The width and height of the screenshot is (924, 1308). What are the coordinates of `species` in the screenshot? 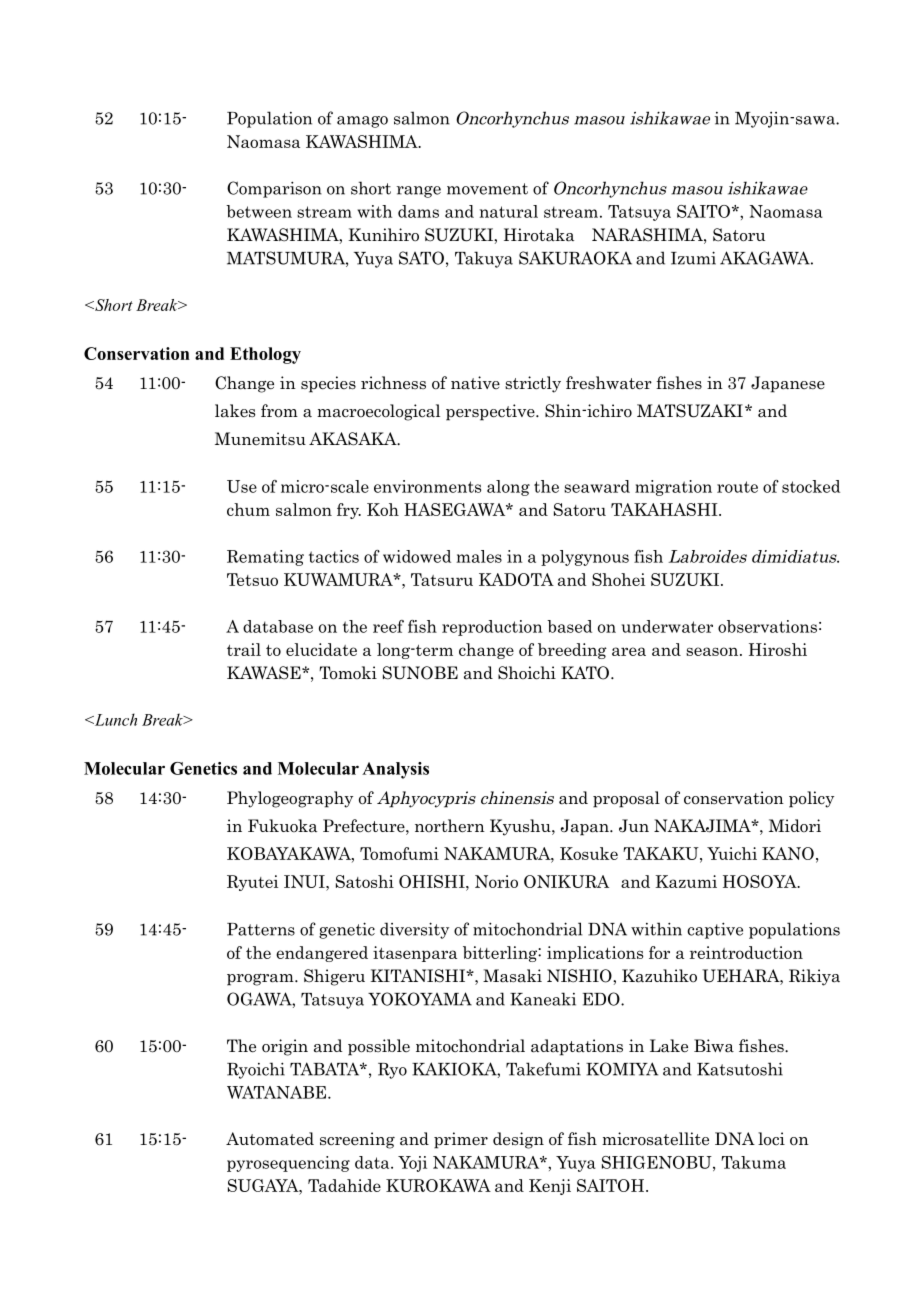 It's located at (328, 384).
